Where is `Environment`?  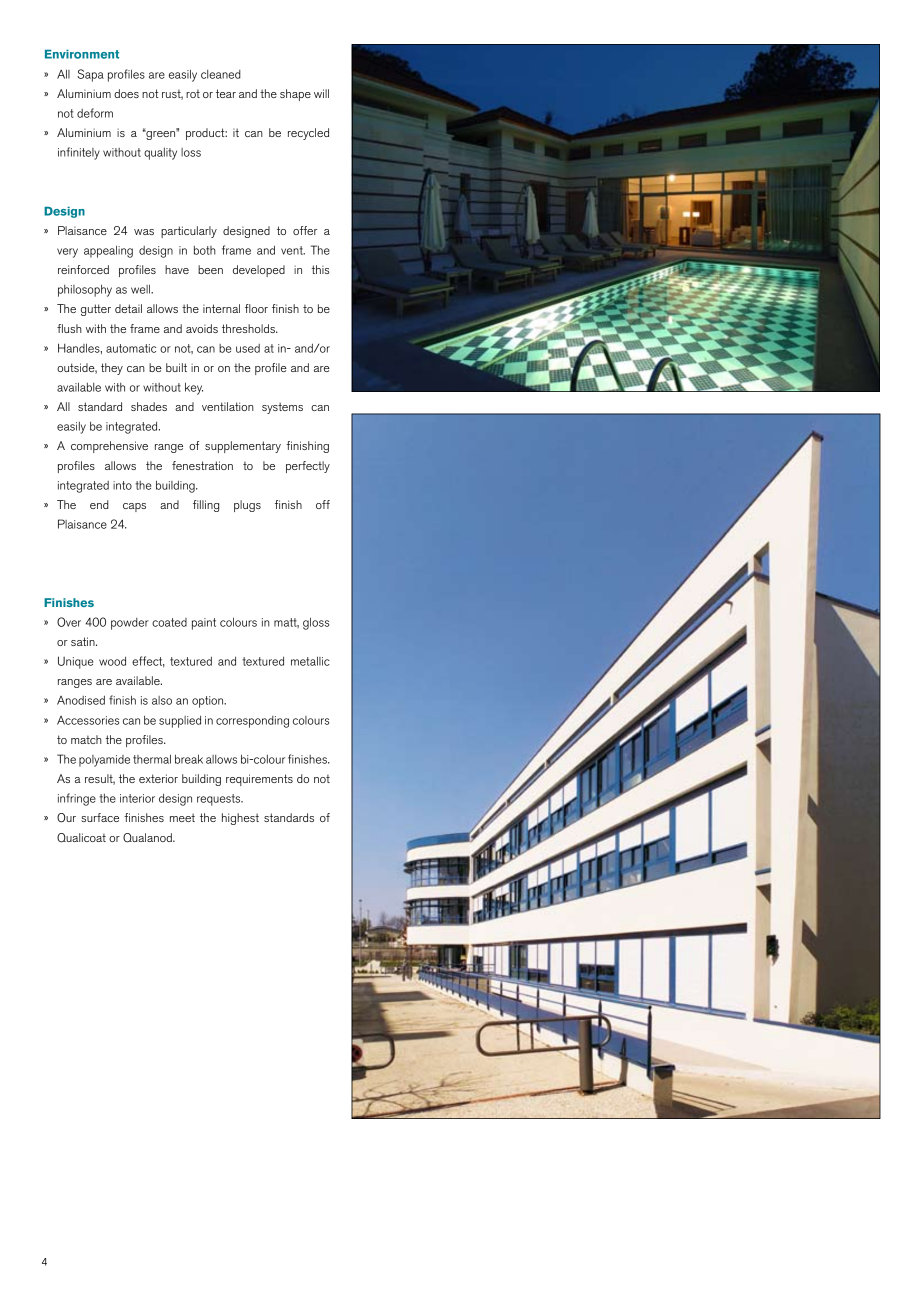 Environment is located at coordinates (82, 54).
